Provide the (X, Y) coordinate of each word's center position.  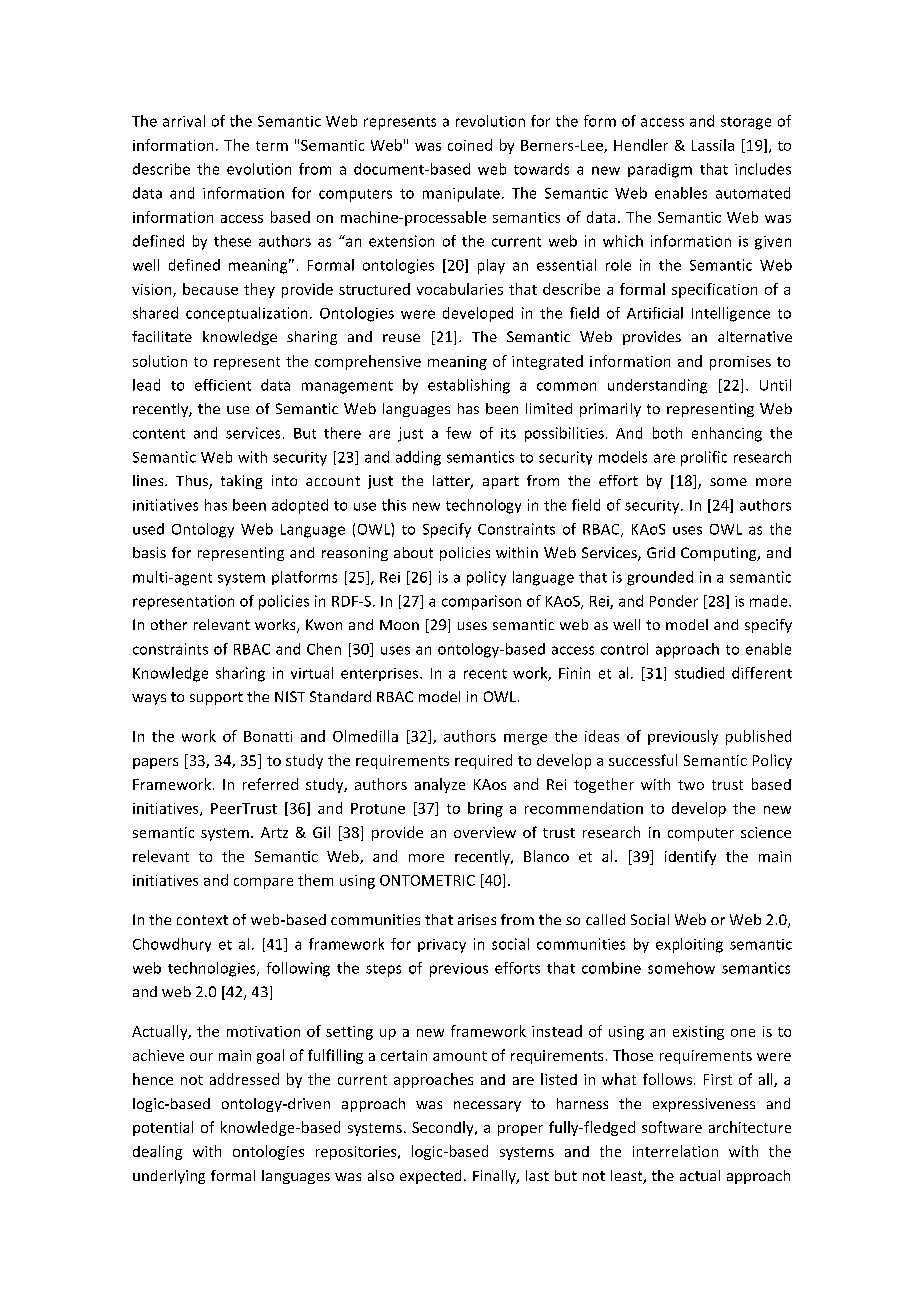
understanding (657, 386)
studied (699, 673)
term (272, 146)
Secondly (444, 1128)
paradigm (660, 170)
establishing (469, 386)
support (216, 698)
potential (163, 1128)
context (202, 920)
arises (477, 919)
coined (470, 145)
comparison (481, 602)
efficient (223, 385)
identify (690, 857)
